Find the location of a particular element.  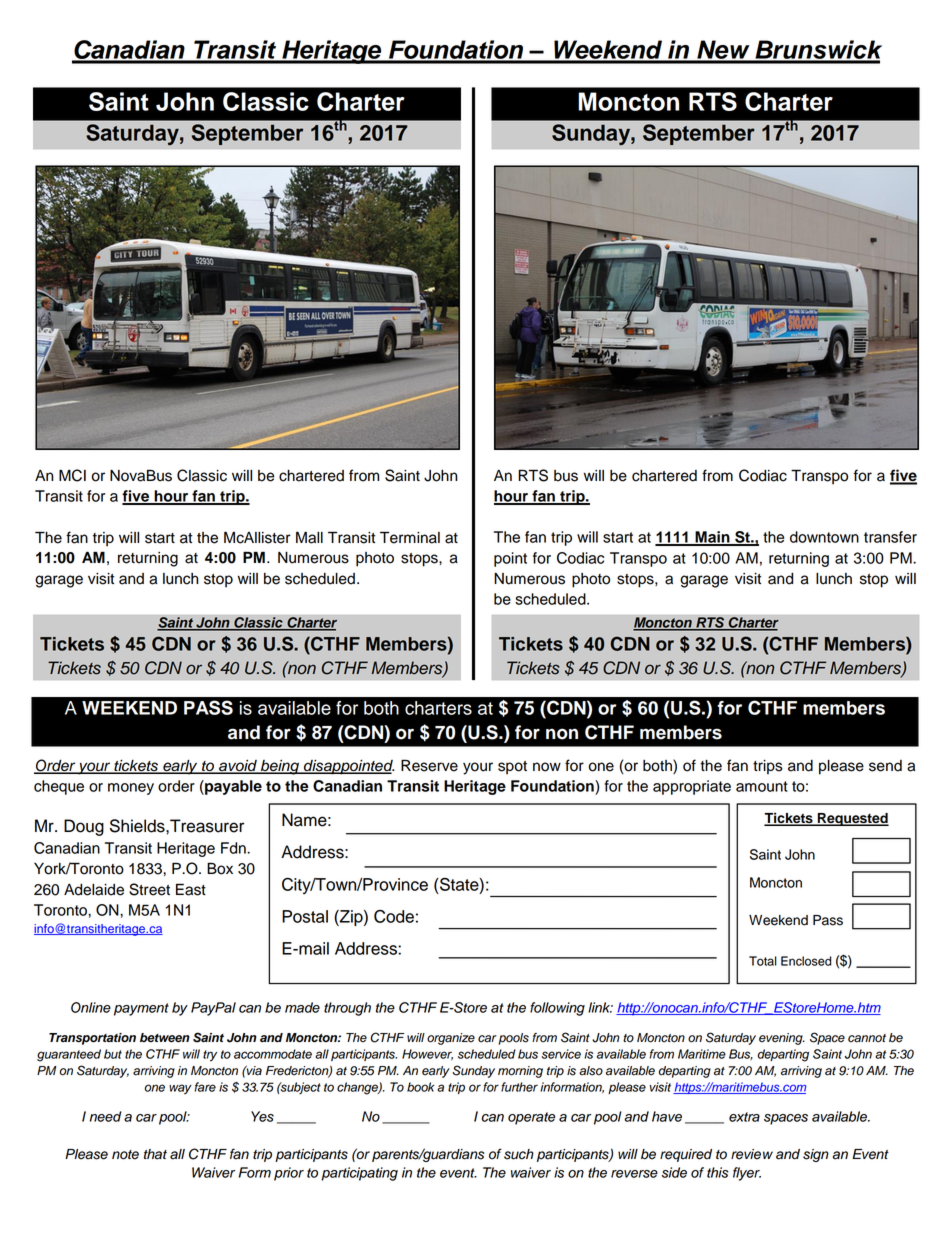

Terminal is located at coordinates (410, 537).
